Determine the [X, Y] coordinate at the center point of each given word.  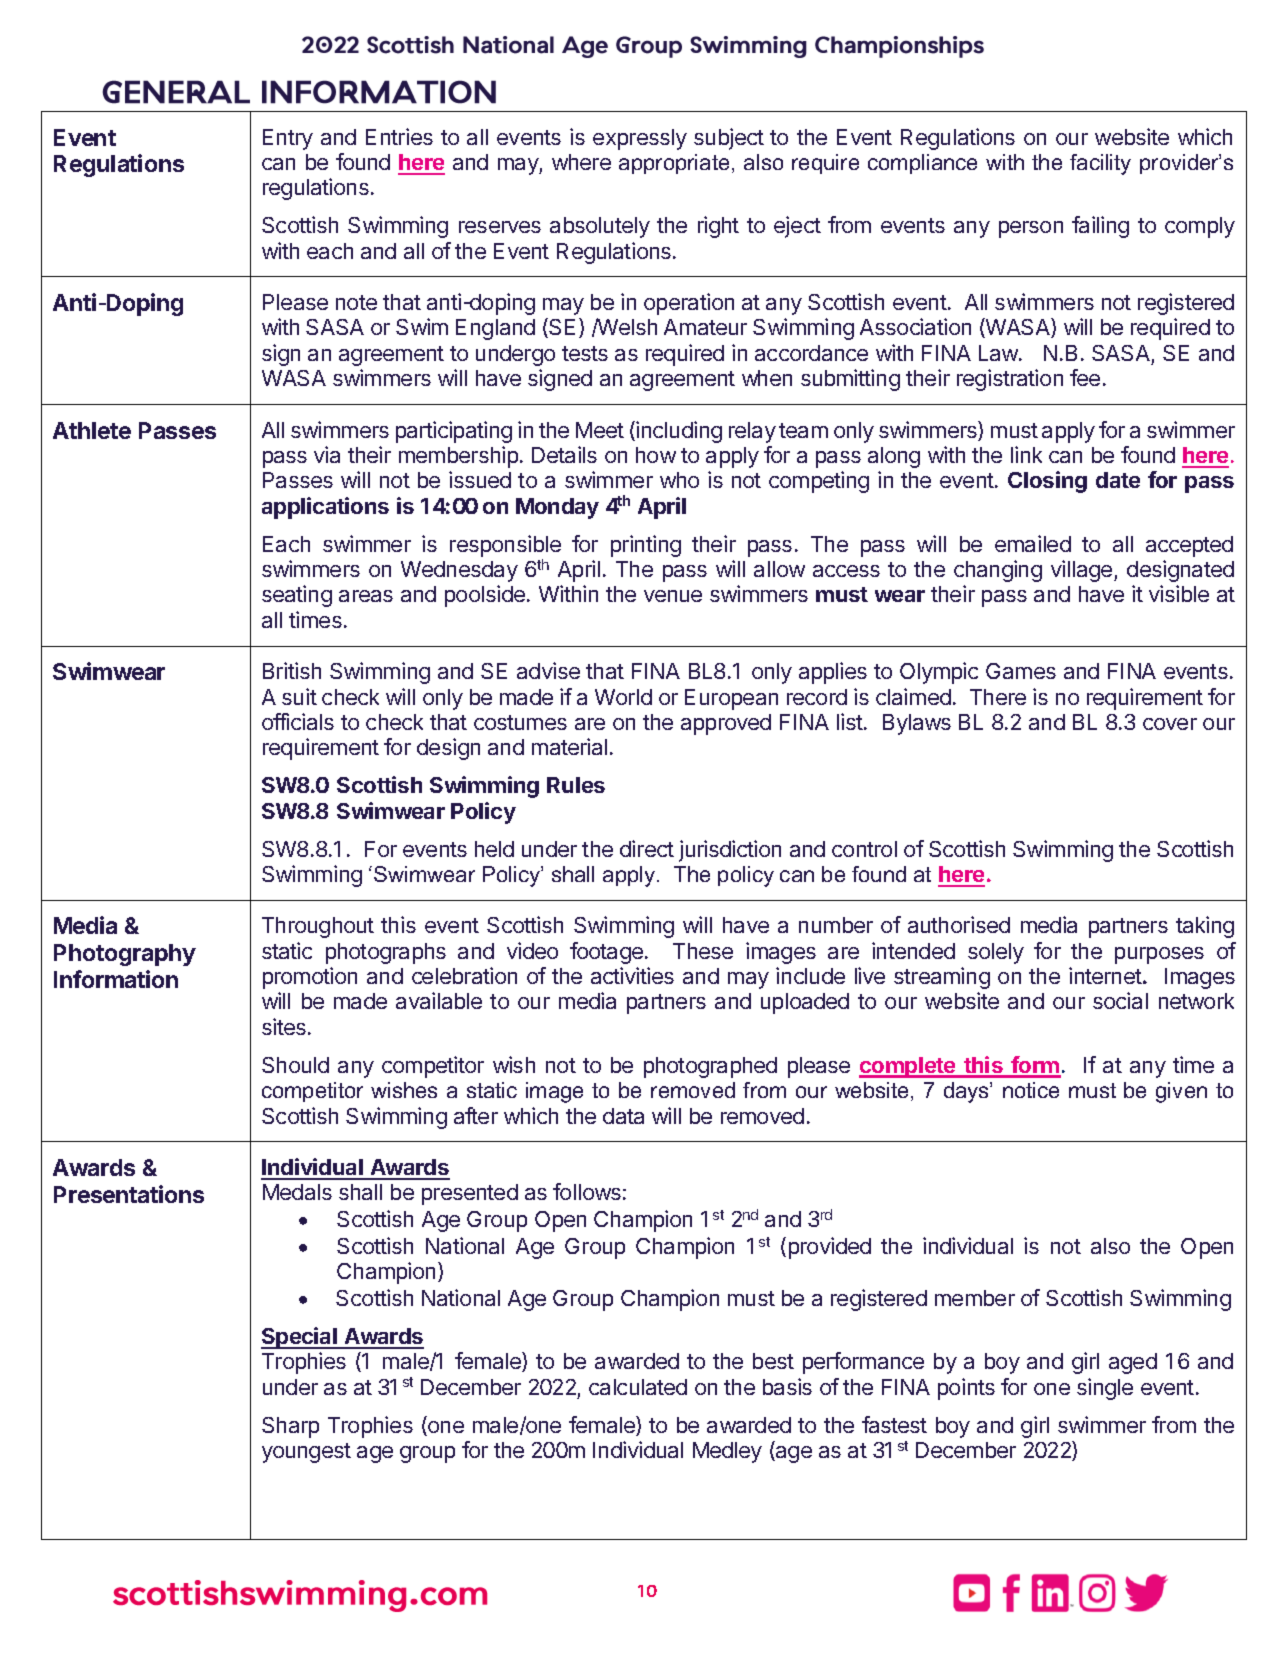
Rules [576, 785]
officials [298, 721]
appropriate [674, 164]
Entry [288, 139]
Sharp [290, 1427]
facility [1100, 164]
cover [1170, 724]
